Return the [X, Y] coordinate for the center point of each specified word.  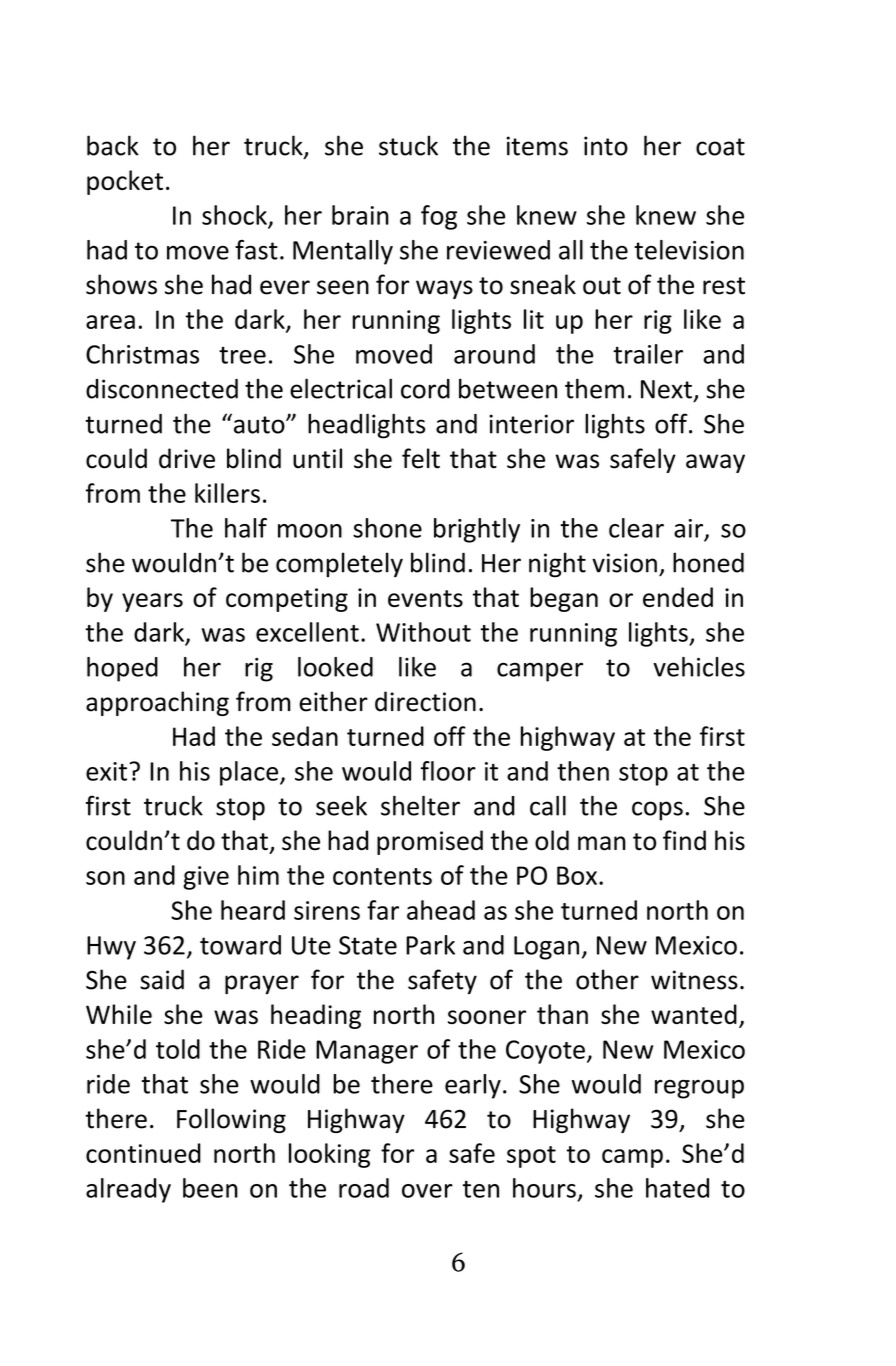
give [206, 878]
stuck [408, 145]
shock [235, 216]
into [606, 146]
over [427, 1191]
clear [636, 528]
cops [657, 811]
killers [227, 493]
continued [143, 1153]
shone [387, 528]
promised [430, 842]
